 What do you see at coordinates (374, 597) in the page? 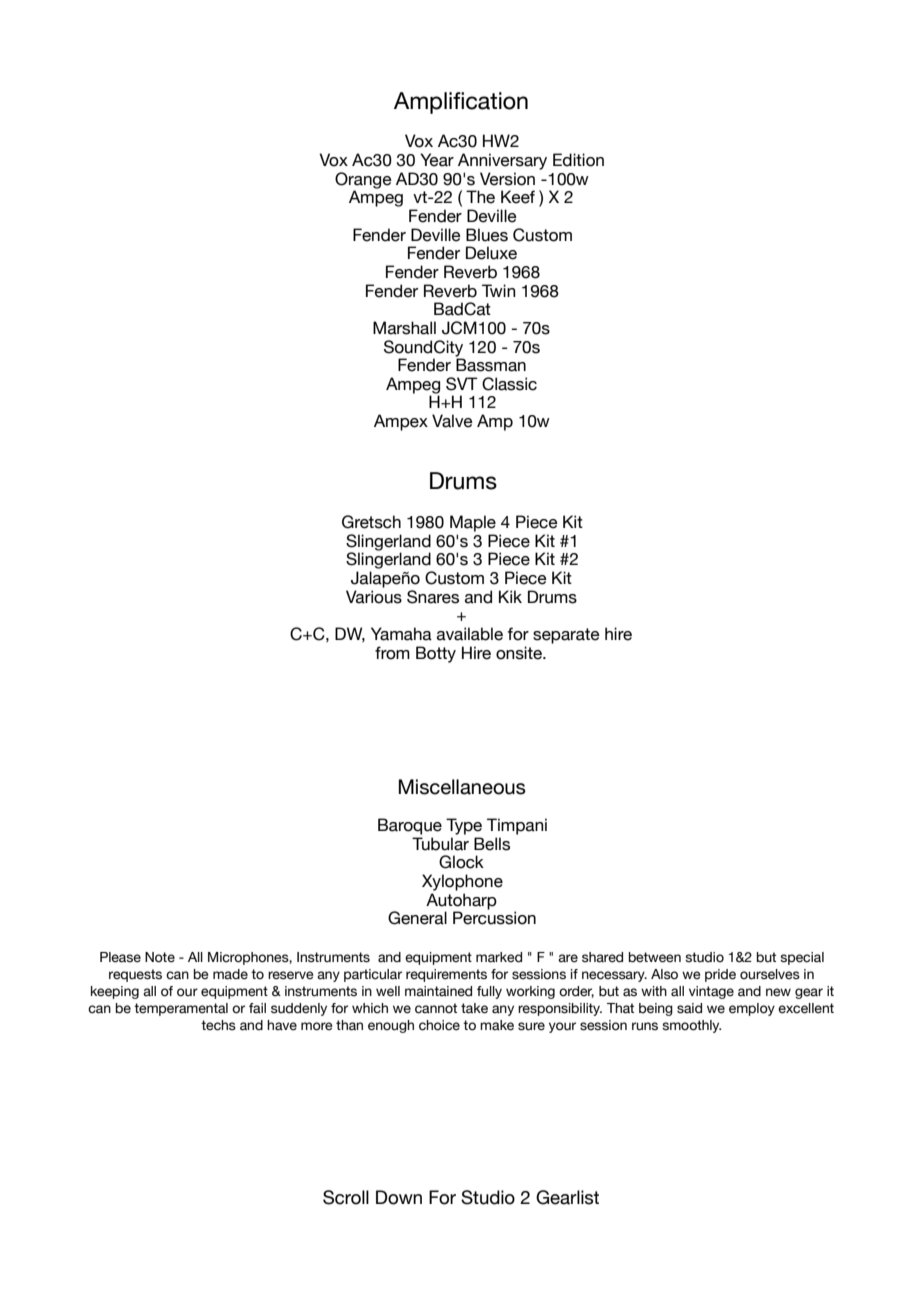
I see `Various` at bounding box center [374, 597].
